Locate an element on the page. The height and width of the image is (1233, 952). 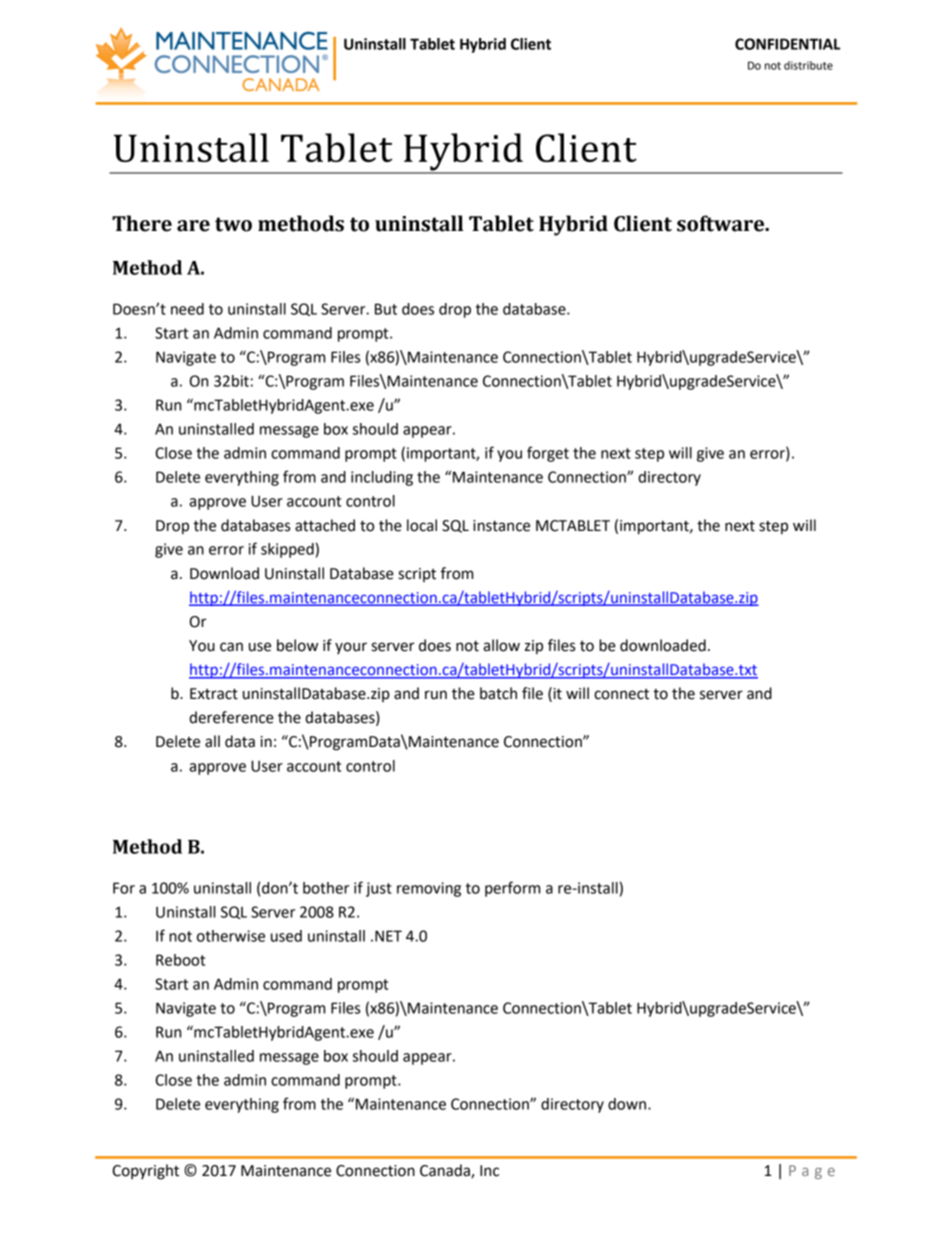
dereference is located at coordinates (231, 717).
